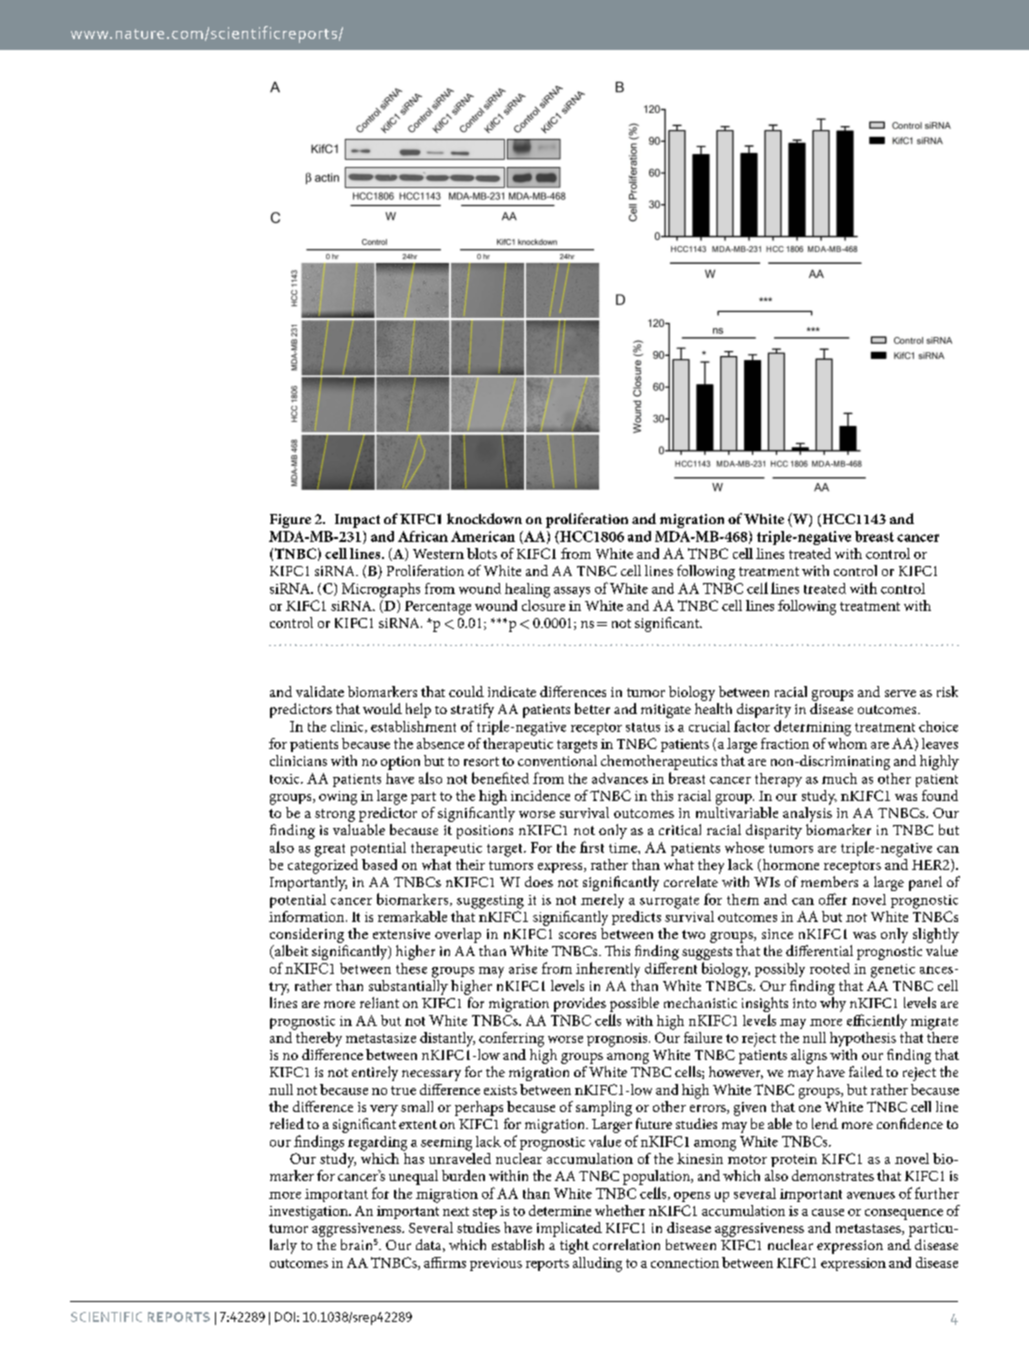 The image size is (1029, 1353). I want to click on much, so click(839, 778).
